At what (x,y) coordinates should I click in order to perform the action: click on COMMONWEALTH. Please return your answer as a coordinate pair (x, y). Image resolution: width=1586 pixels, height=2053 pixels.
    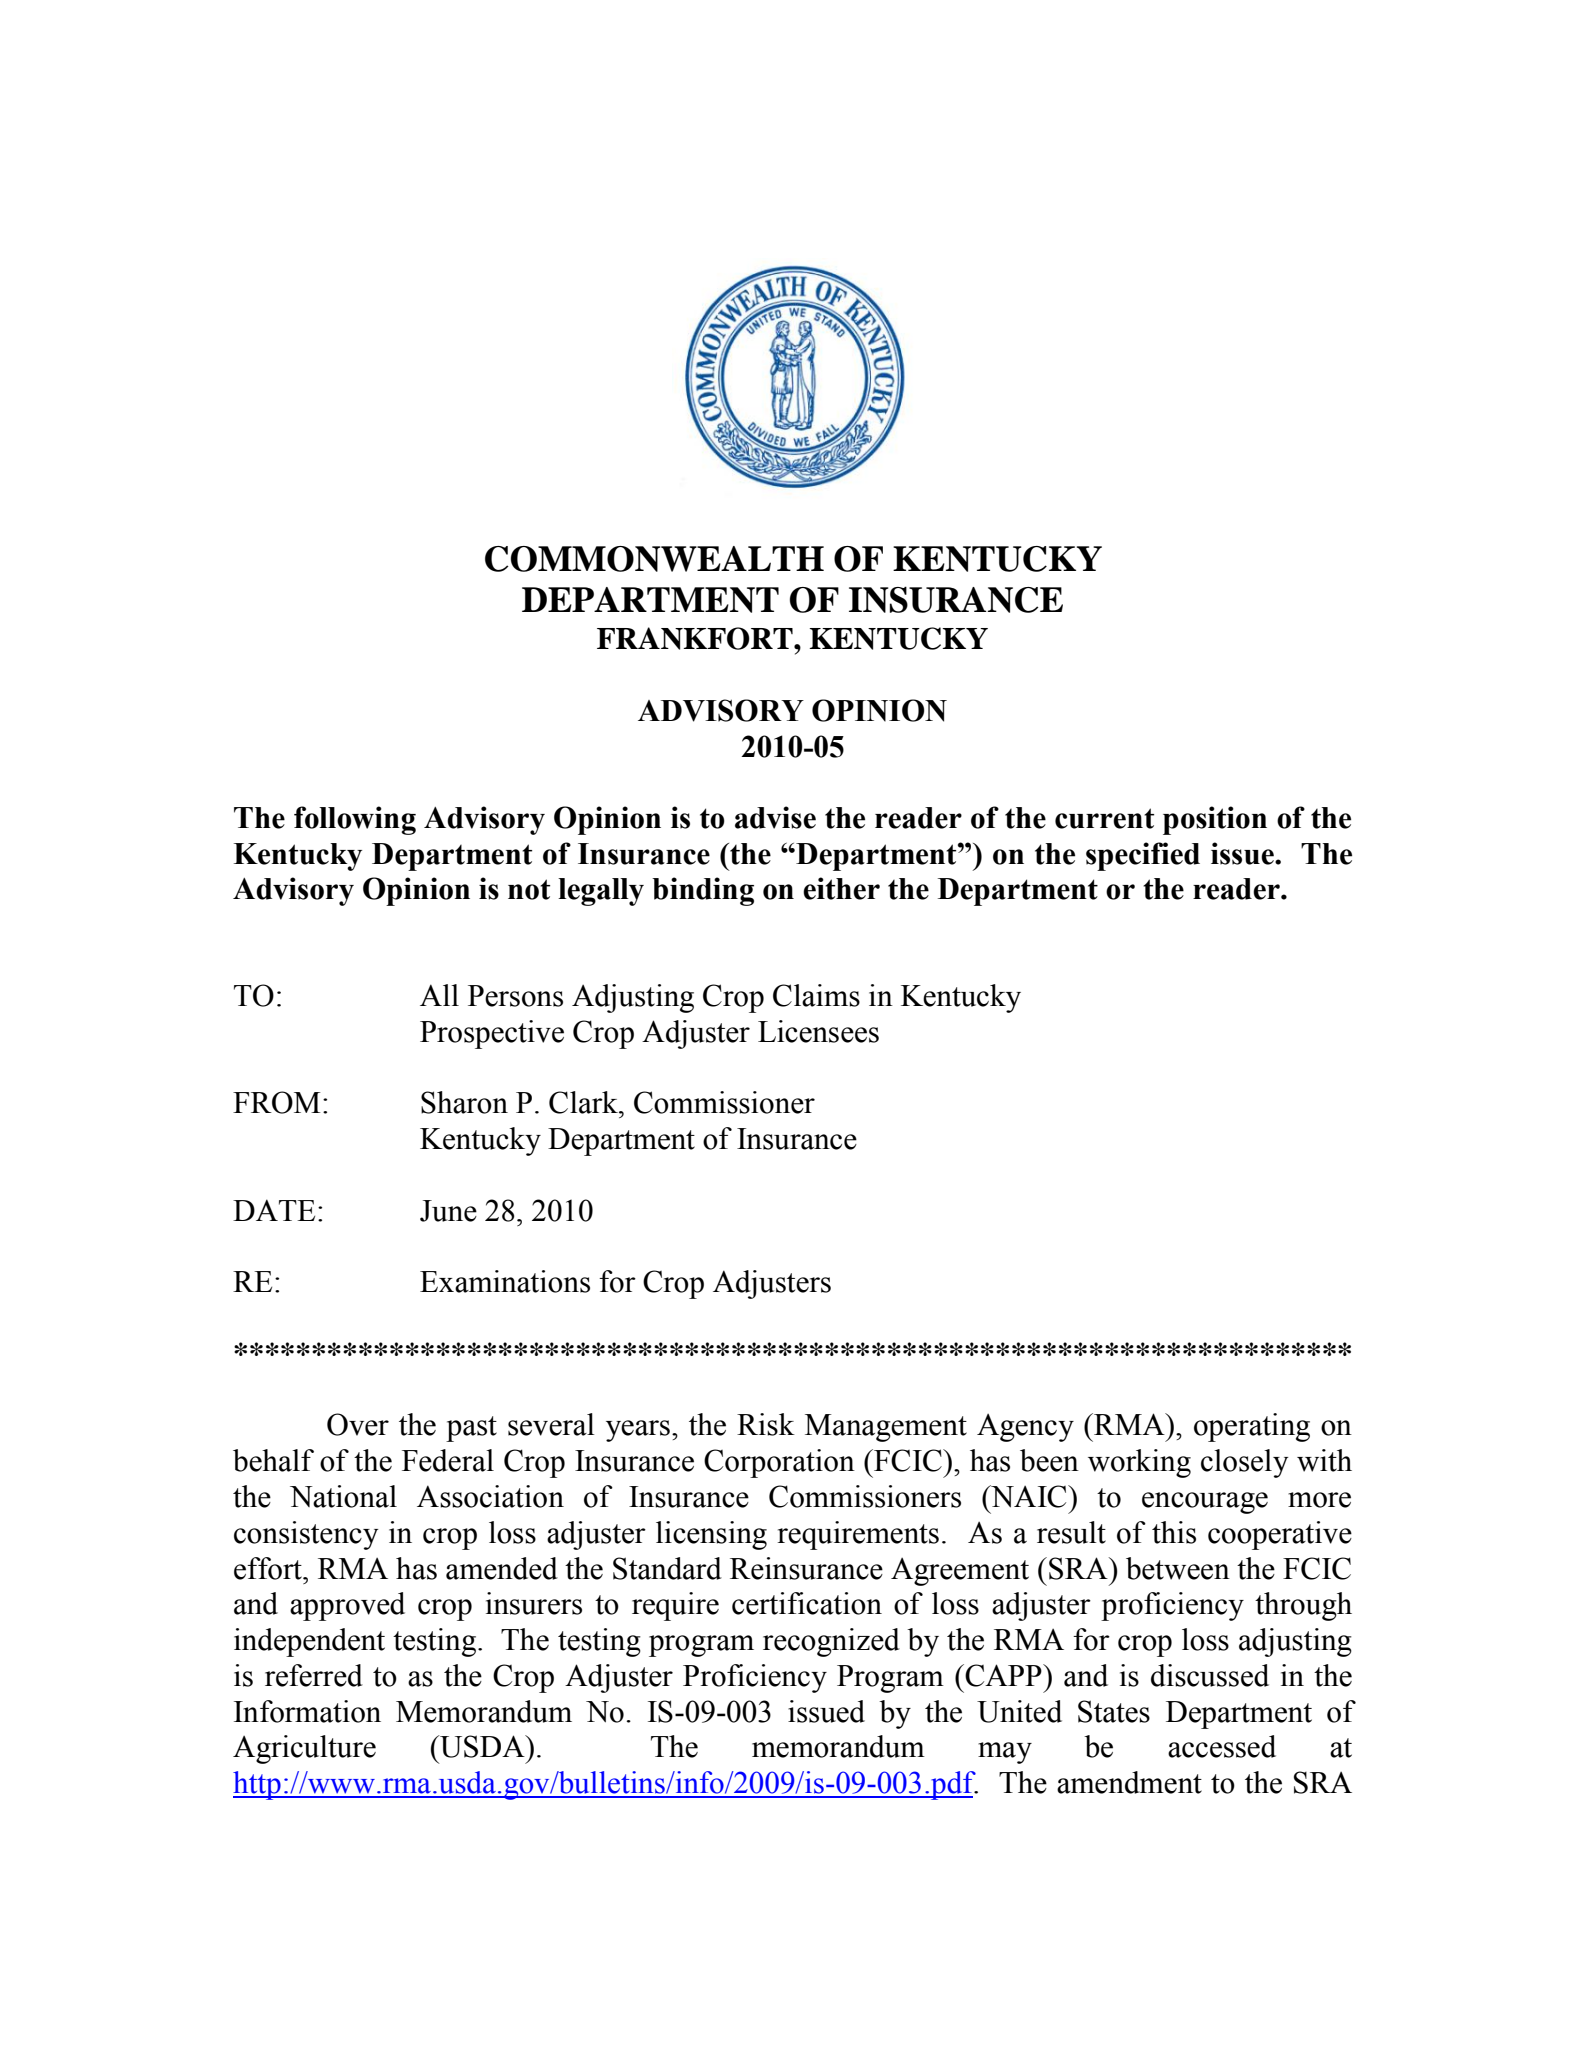
    Looking at the image, I should click on (654, 559).
